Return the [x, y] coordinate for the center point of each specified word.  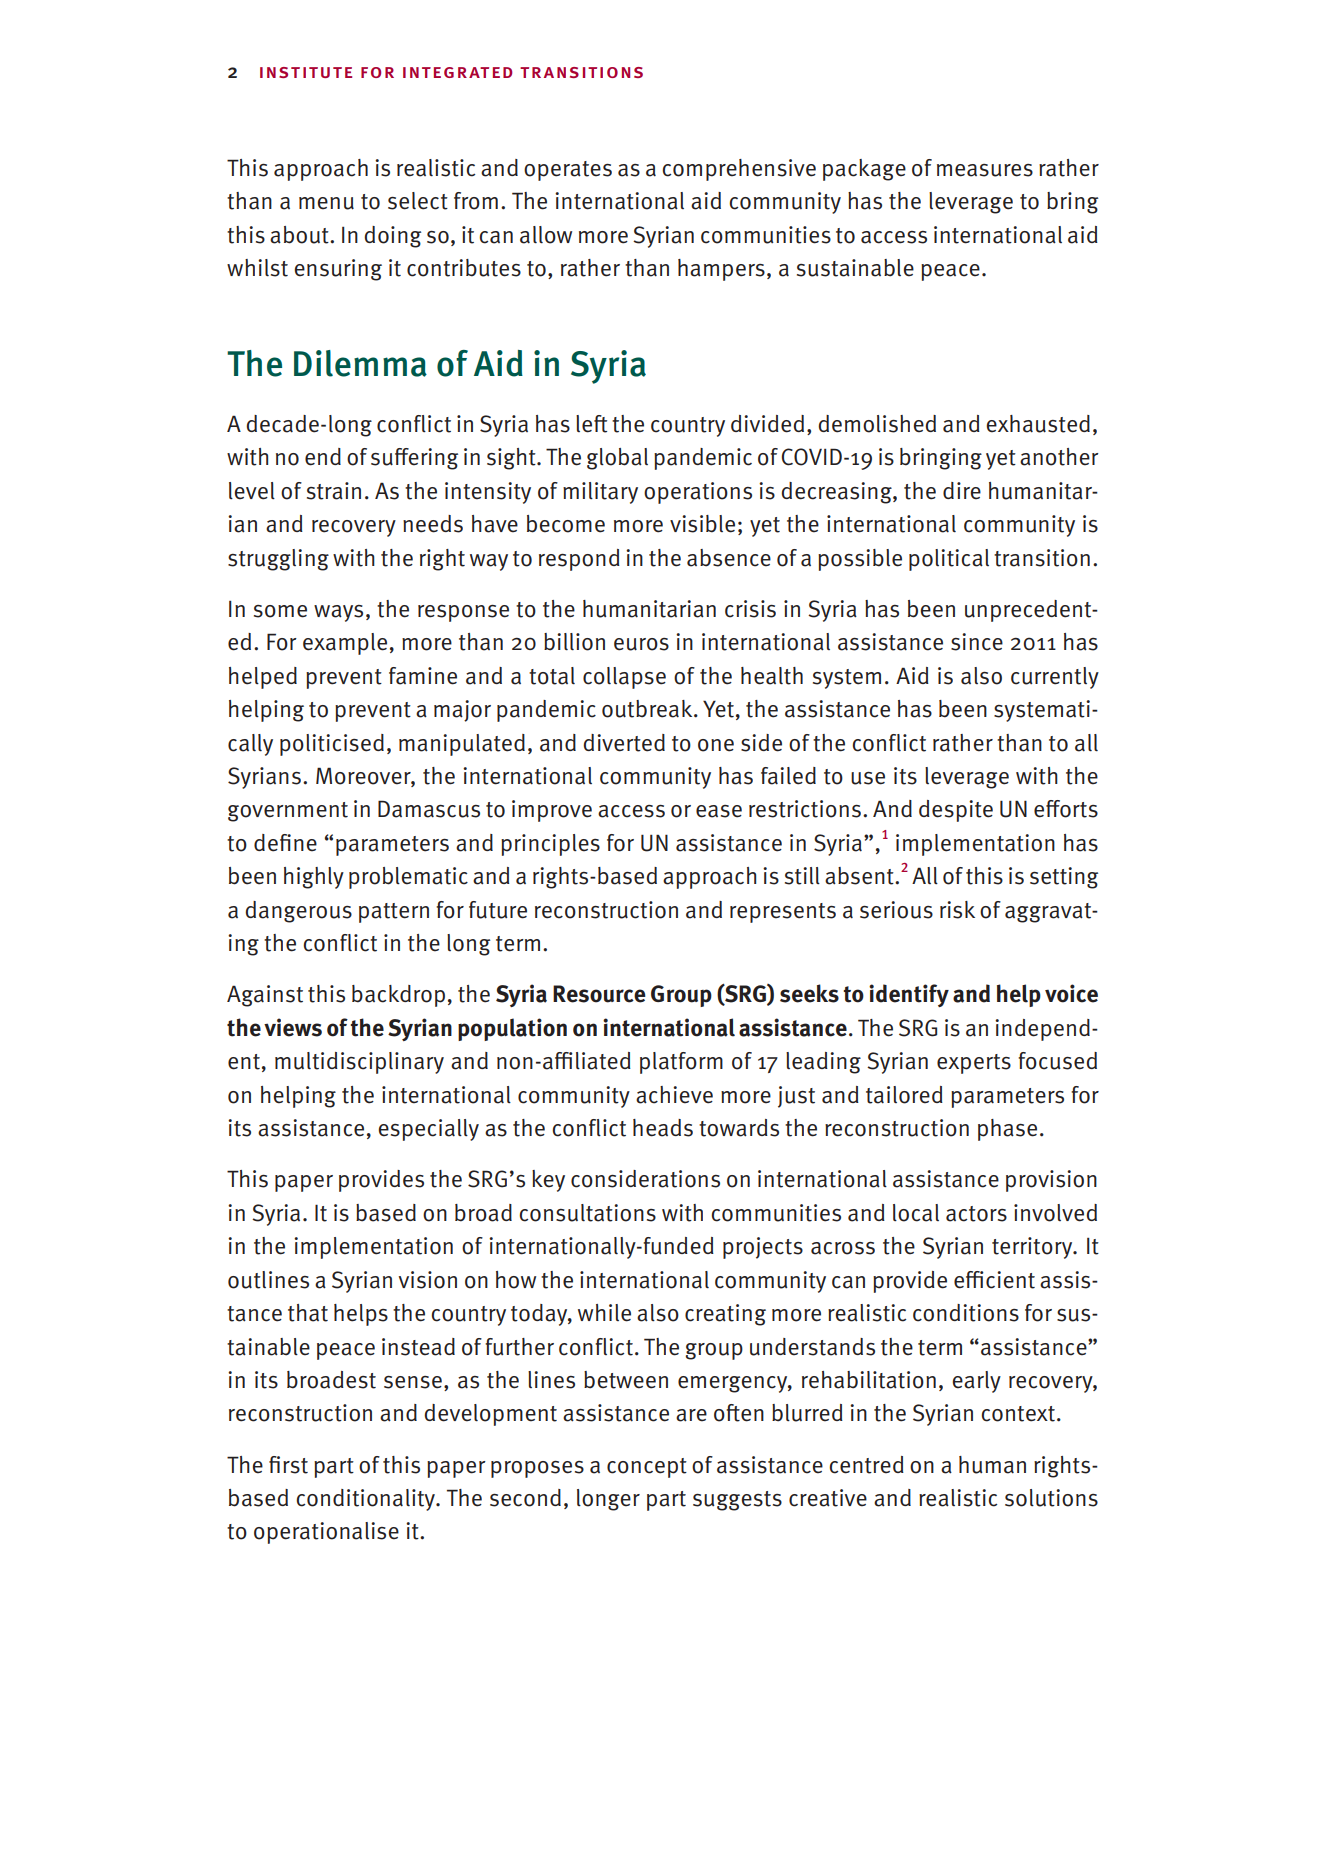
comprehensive [739, 170]
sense [413, 1382]
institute [306, 72]
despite [956, 811]
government [288, 812]
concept [647, 1468]
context [1018, 1414]
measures [985, 170]
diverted [624, 743]
